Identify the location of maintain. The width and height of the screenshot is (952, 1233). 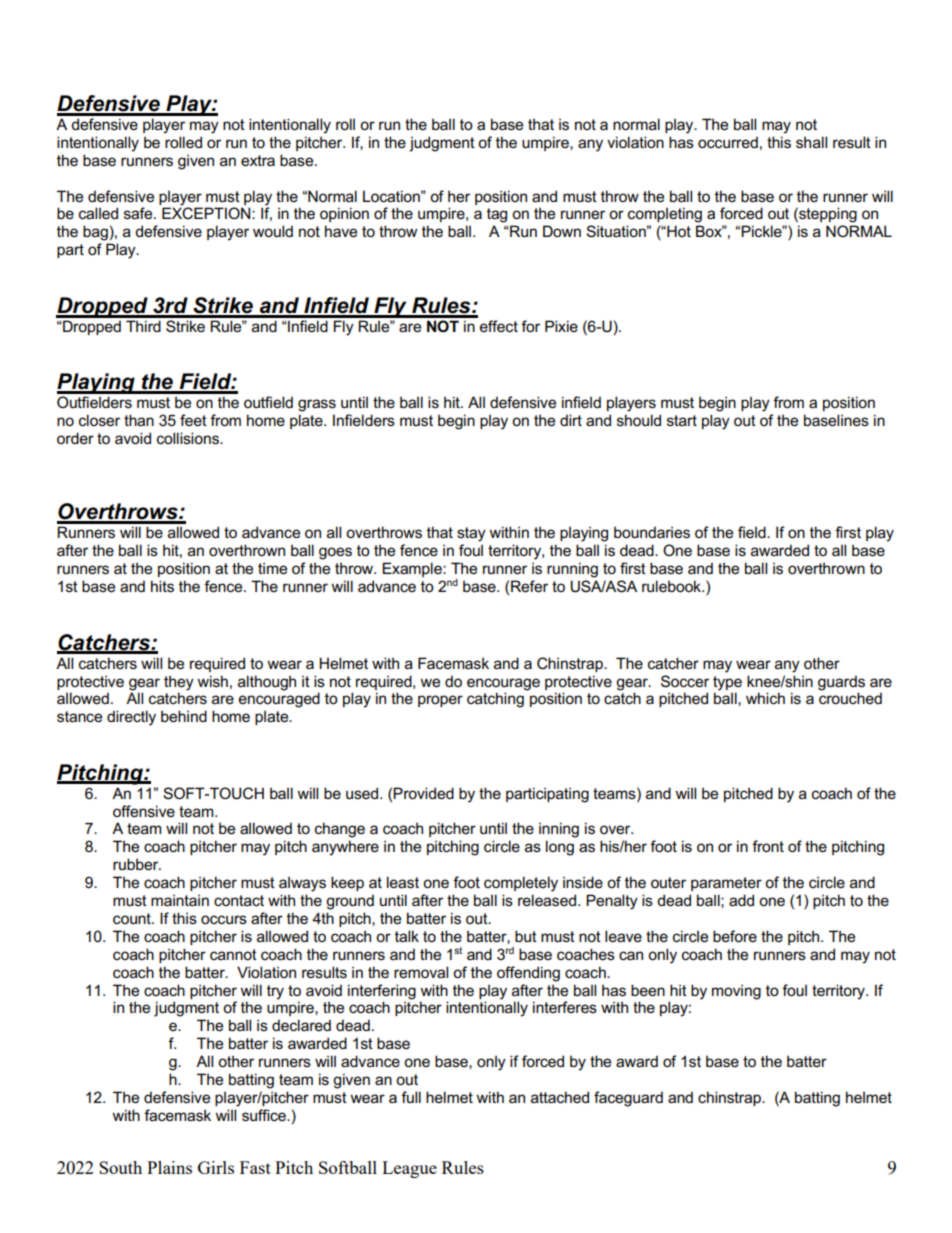
(180, 900).
